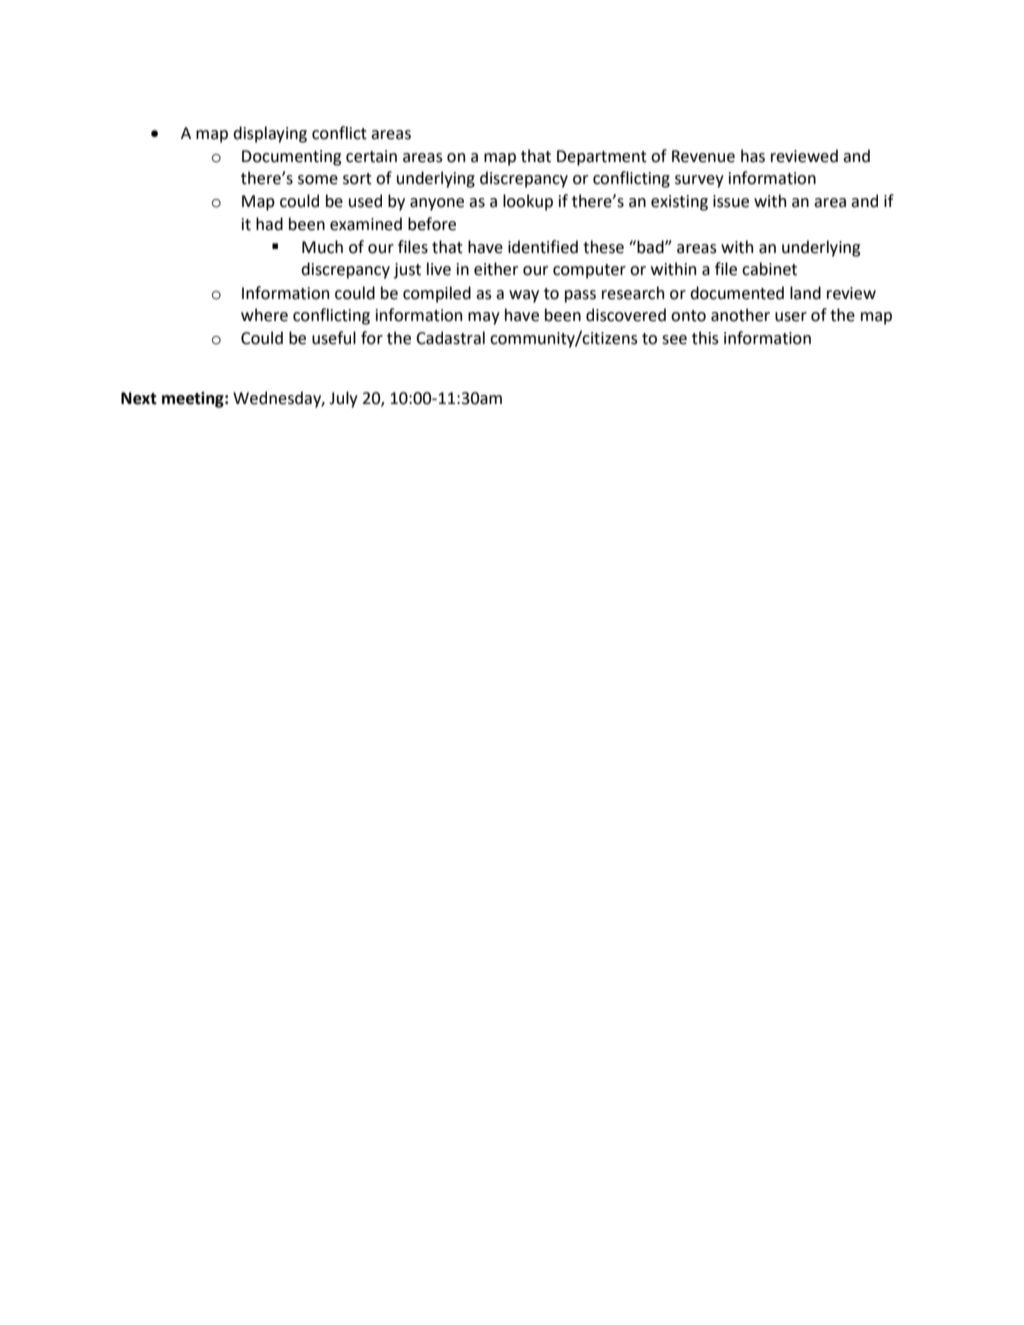 The height and width of the document is (1325, 1024). What do you see at coordinates (371, 156) in the document?
I see `certain` at bounding box center [371, 156].
